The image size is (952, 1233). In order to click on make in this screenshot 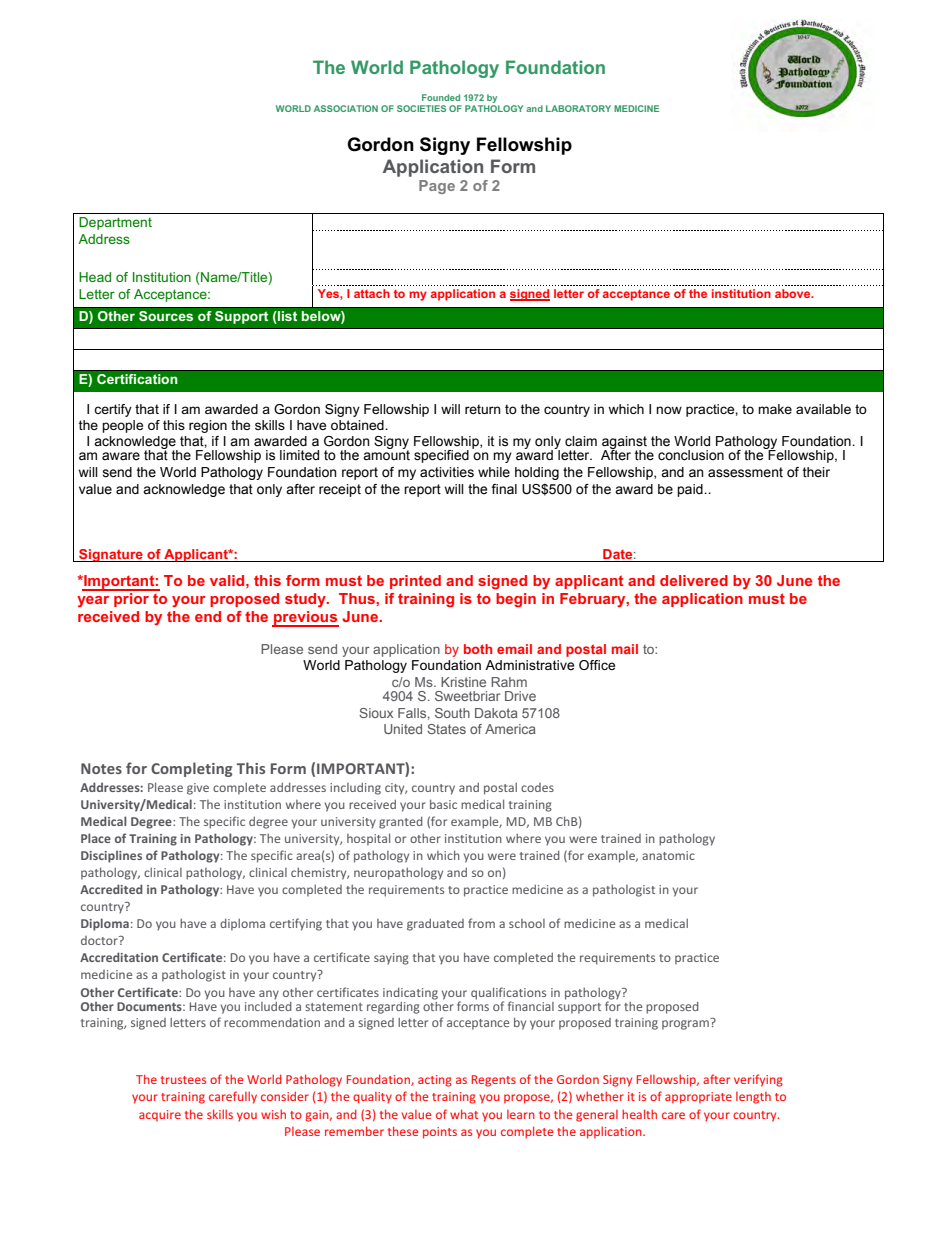, I will do `click(775, 409)`.
